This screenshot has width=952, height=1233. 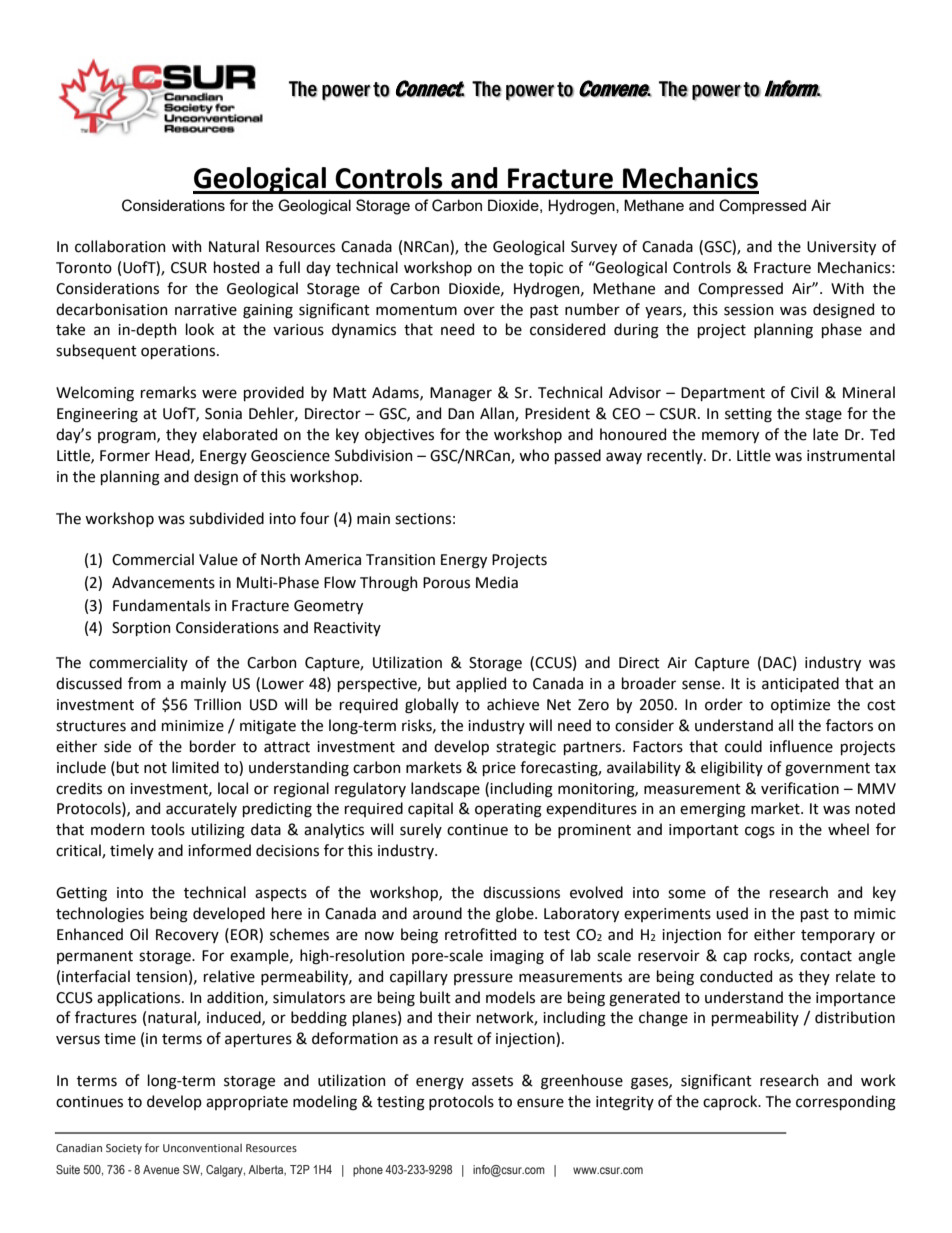 What do you see at coordinates (120, 246) in the screenshot?
I see `collaboration` at bounding box center [120, 246].
